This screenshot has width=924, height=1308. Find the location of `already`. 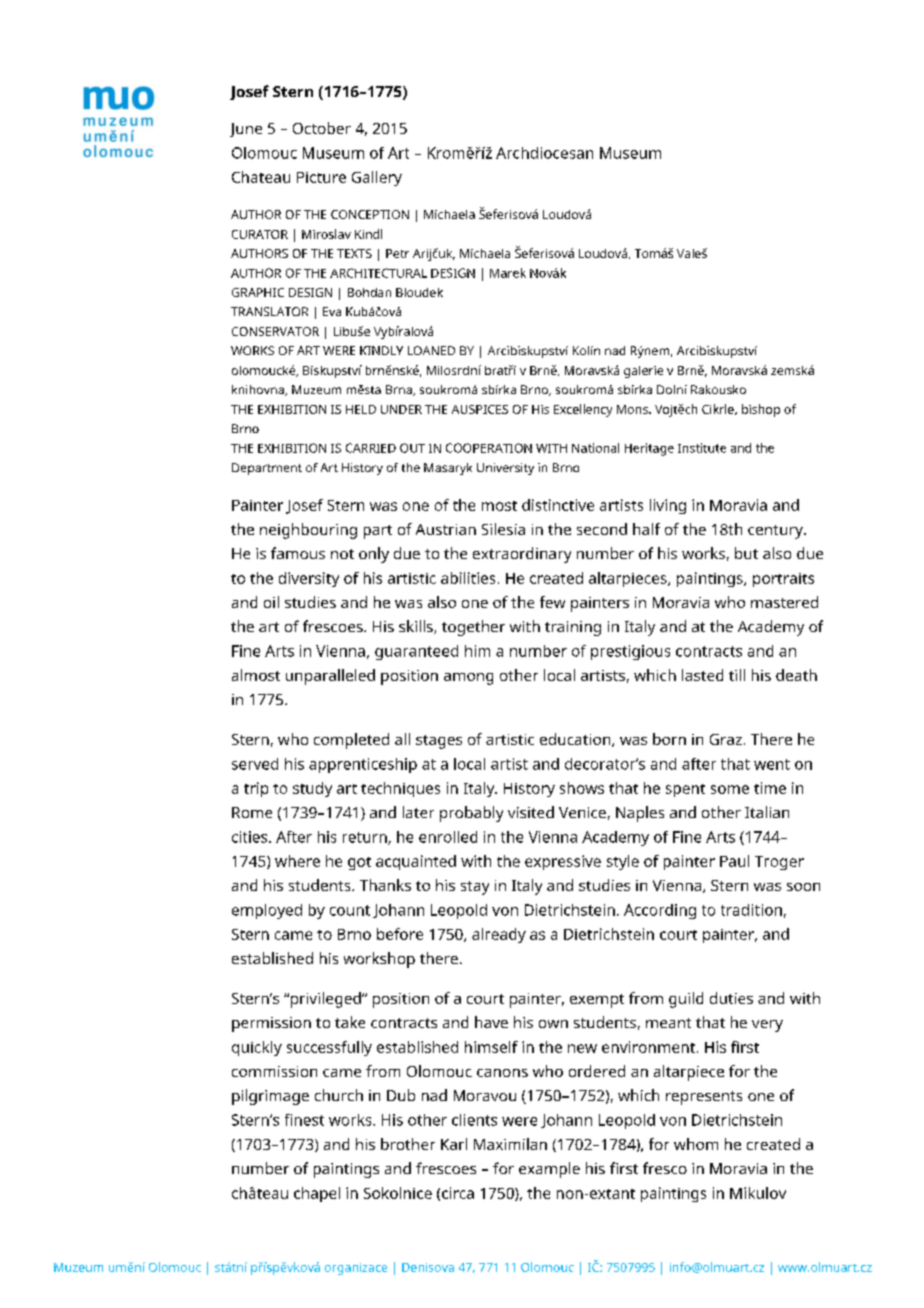

already is located at coordinates (499, 935).
